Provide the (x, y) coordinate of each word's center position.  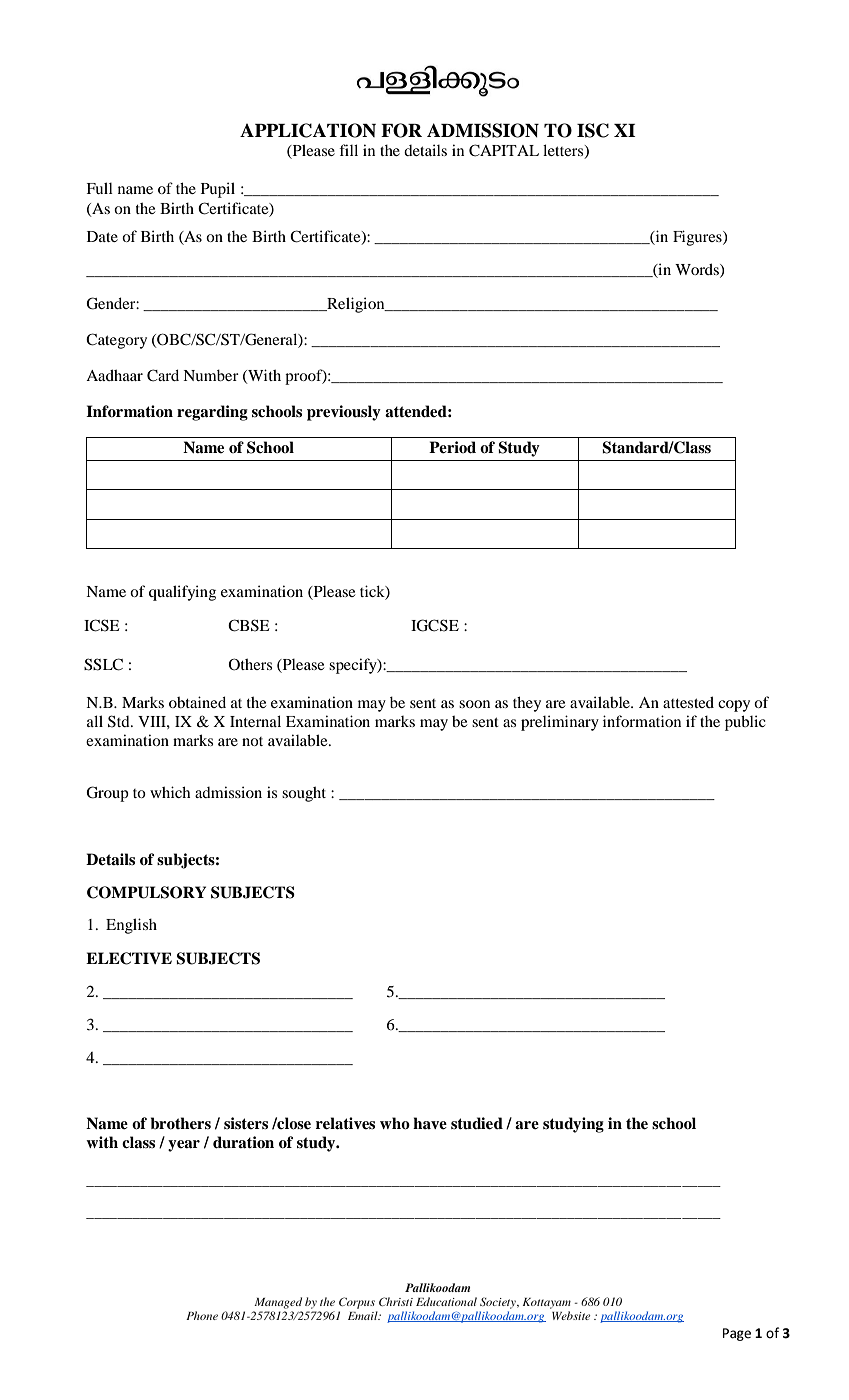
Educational (446, 1301)
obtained (197, 702)
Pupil (218, 190)
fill (348, 150)
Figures (698, 238)
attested (688, 702)
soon (474, 704)
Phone (202, 1315)
